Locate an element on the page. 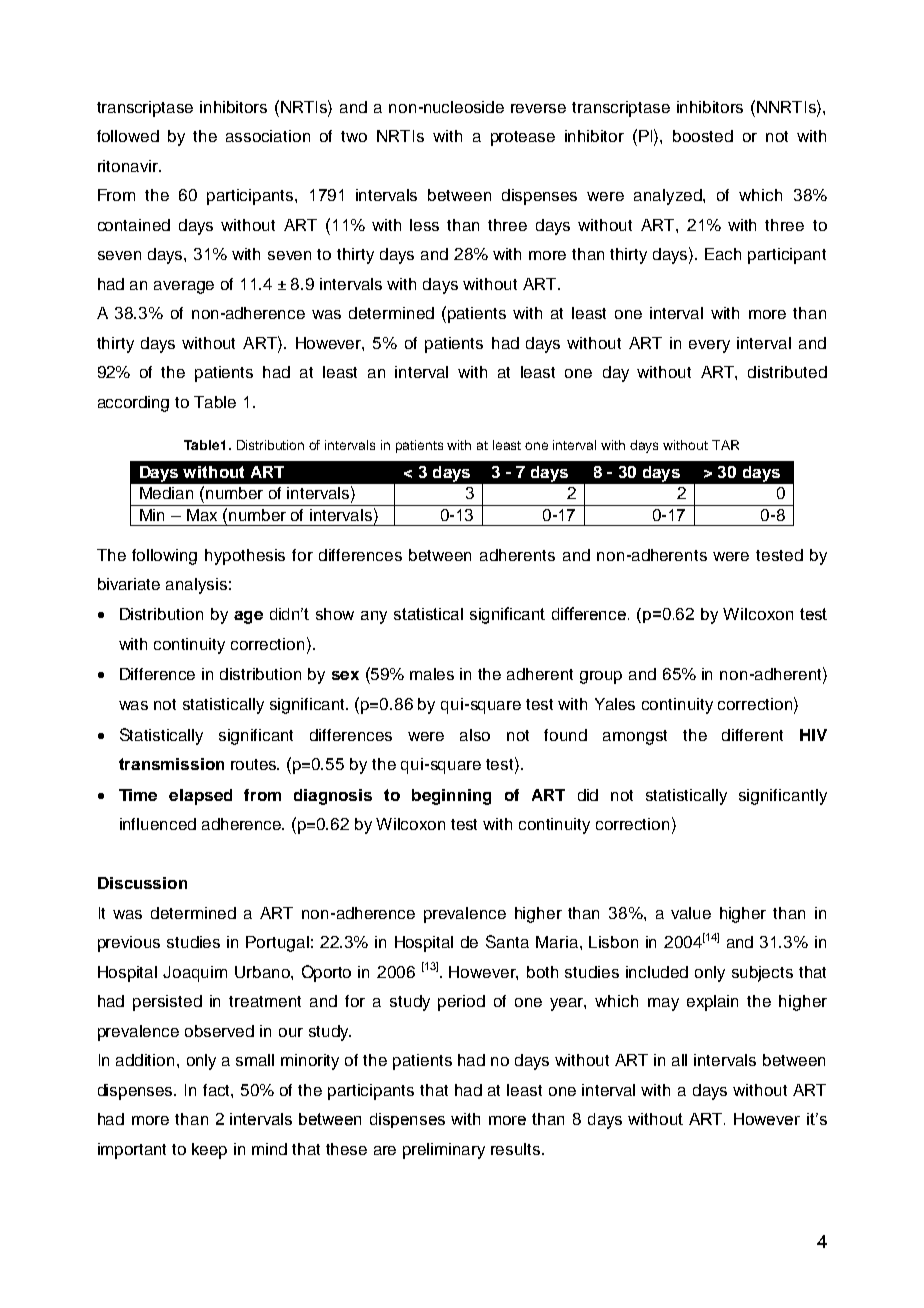 The height and width of the page is (1308, 924). bivariate is located at coordinates (129, 584).
